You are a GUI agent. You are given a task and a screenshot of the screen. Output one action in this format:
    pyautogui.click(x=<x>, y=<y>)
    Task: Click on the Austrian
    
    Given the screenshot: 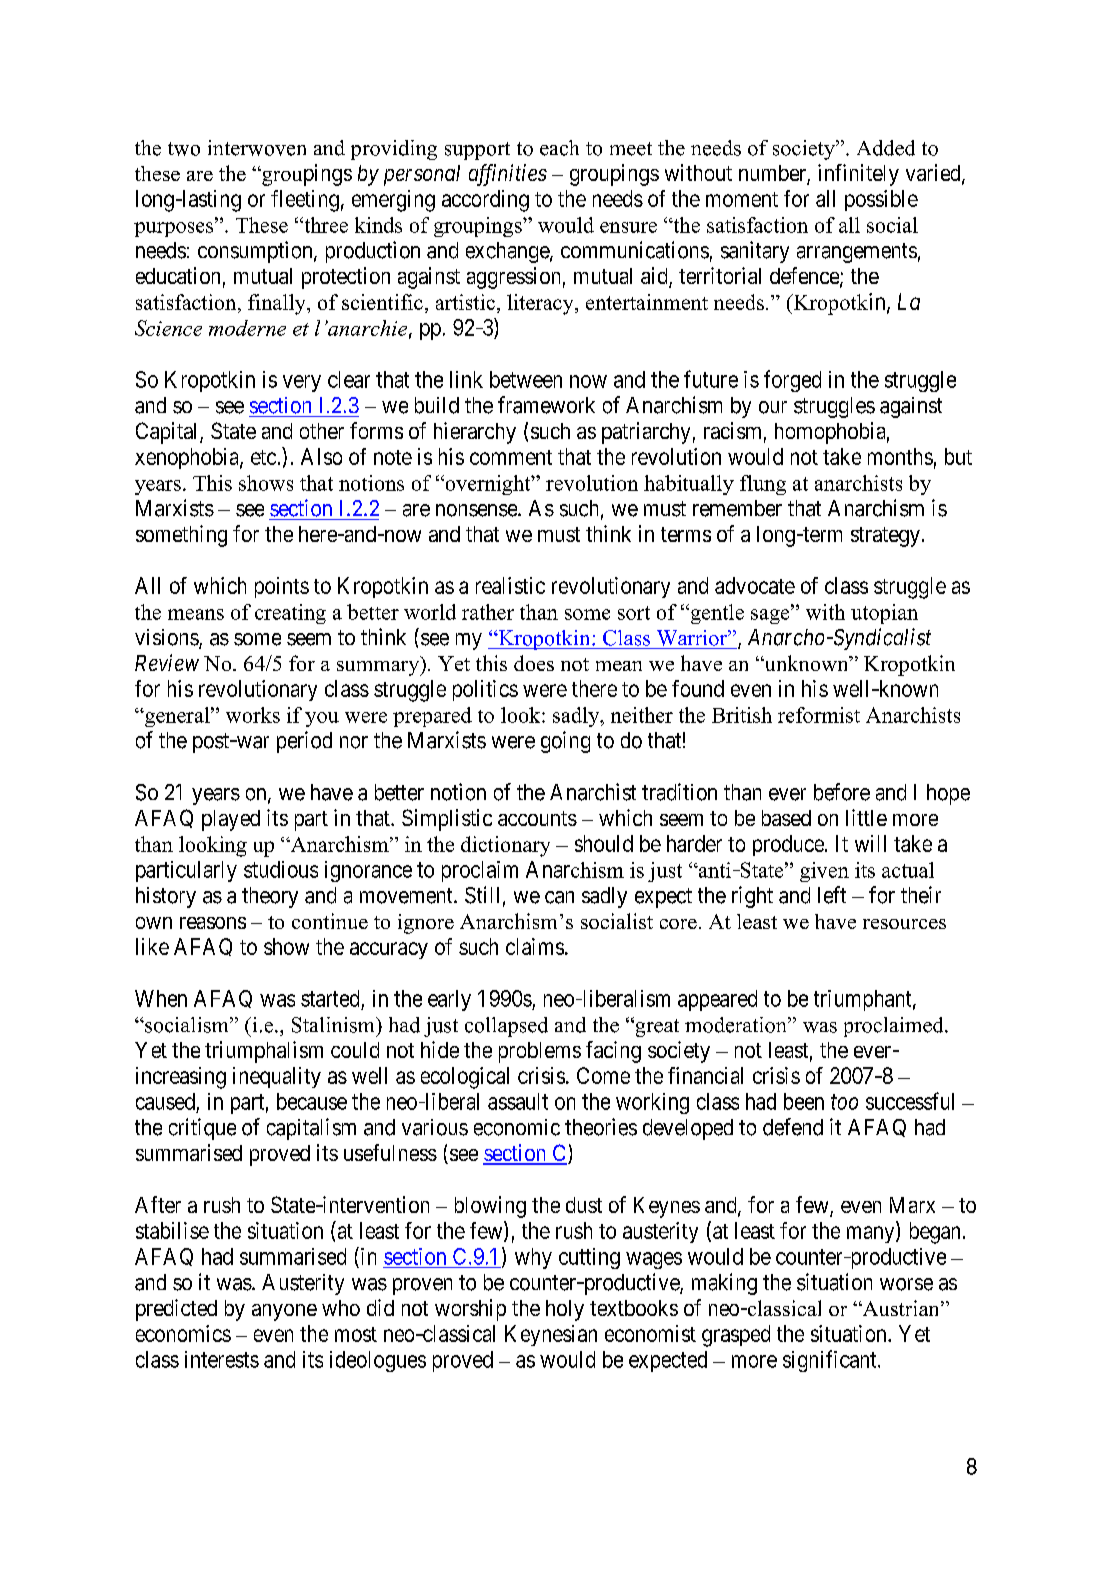 What is the action you would take?
    pyautogui.click(x=901, y=1308)
